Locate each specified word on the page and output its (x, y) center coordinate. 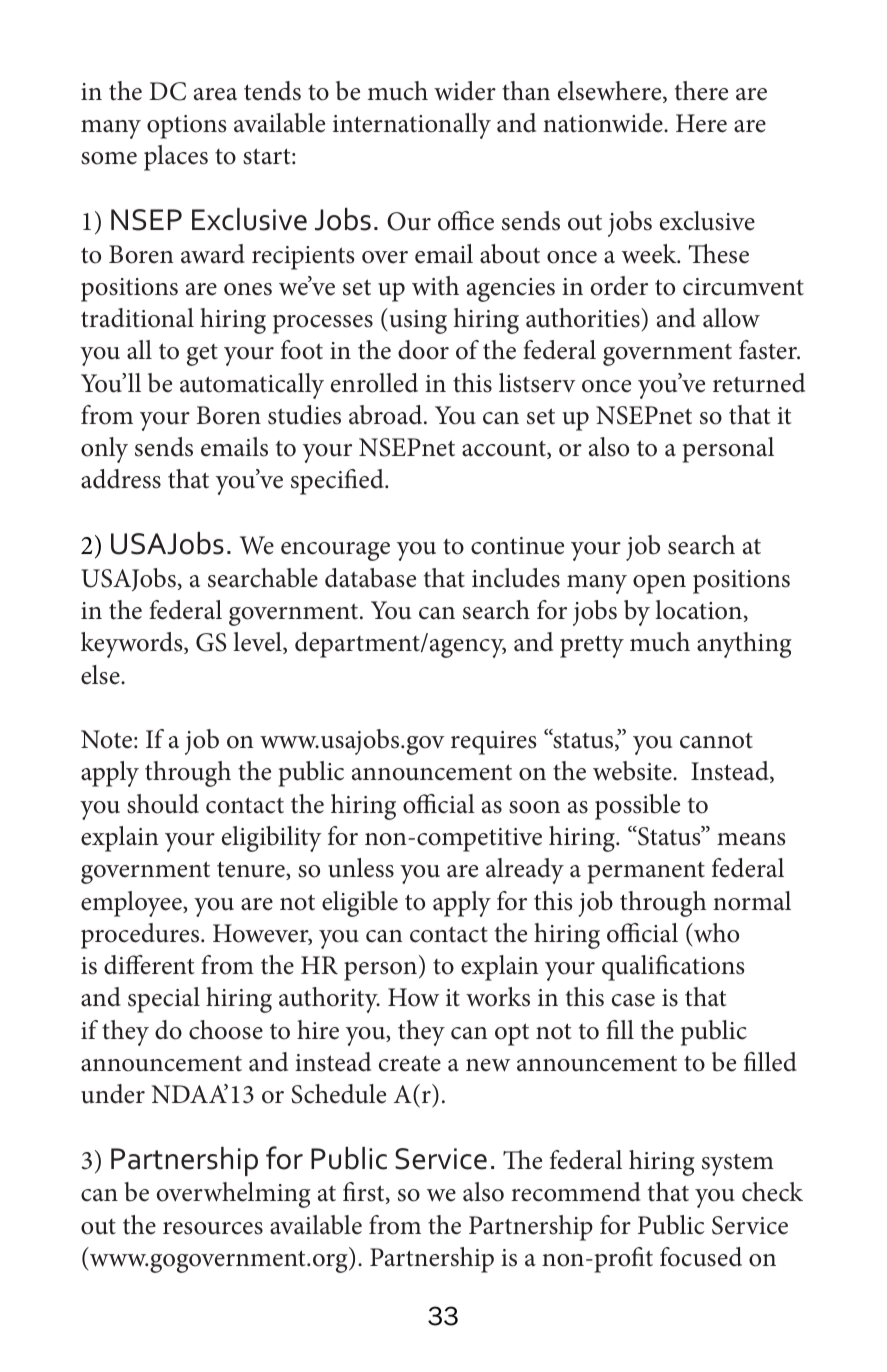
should (163, 804)
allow (731, 318)
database (370, 578)
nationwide (604, 123)
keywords (133, 645)
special (164, 1000)
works (498, 997)
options (187, 127)
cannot (716, 741)
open (659, 584)
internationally (412, 126)
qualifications (673, 968)
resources (213, 1228)
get (202, 355)
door (423, 350)
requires (494, 743)
